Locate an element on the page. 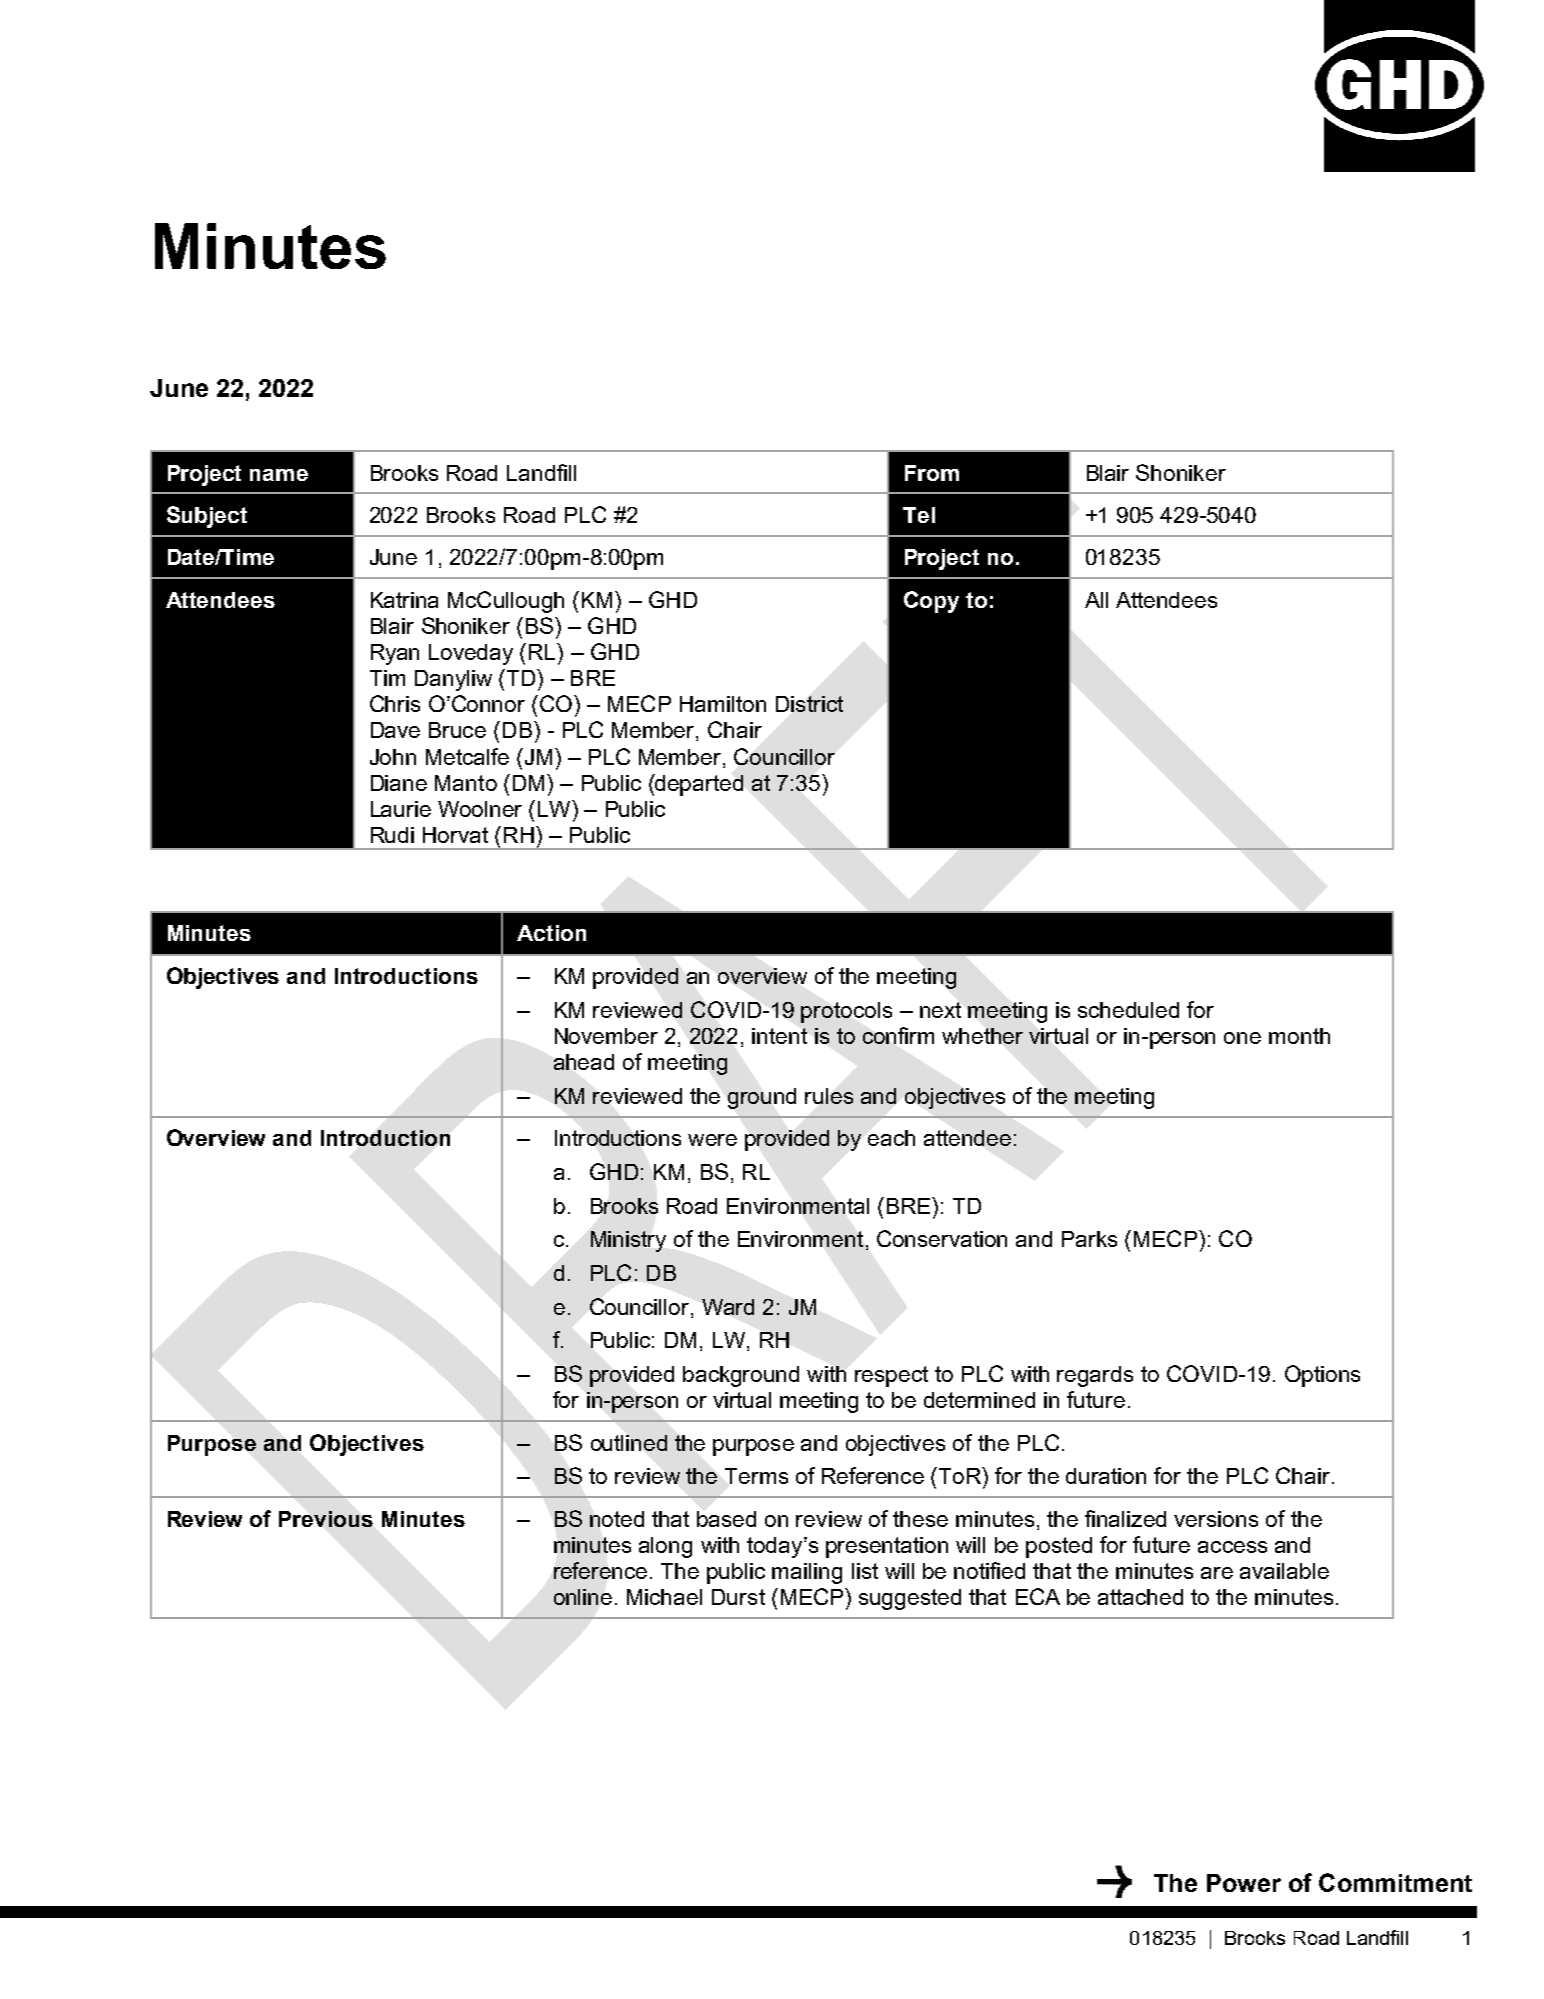 This document has height=1999, width=1544. All is located at coordinates (1096, 600).
